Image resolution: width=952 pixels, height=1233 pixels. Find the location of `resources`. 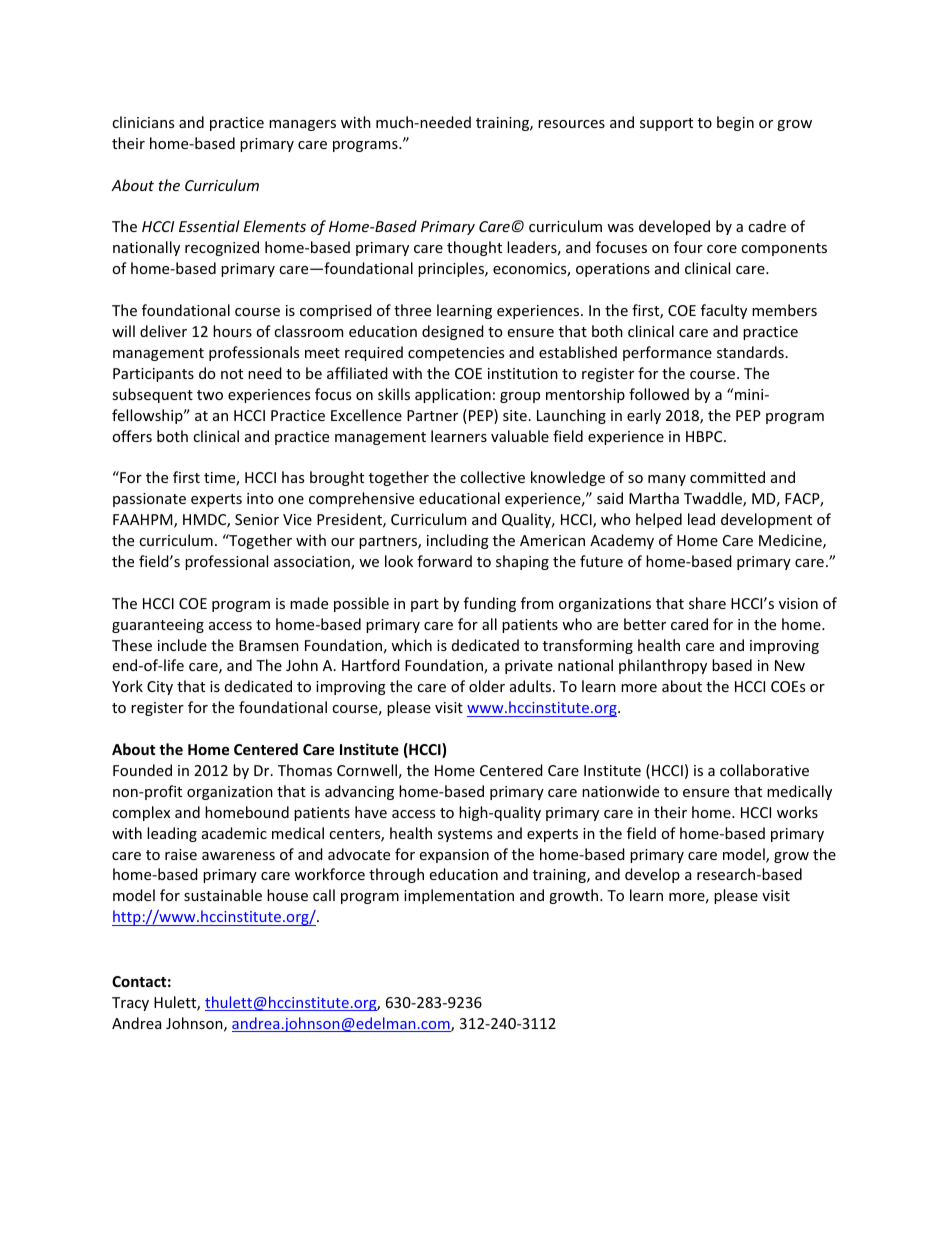

resources is located at coordinates (571, 124).
